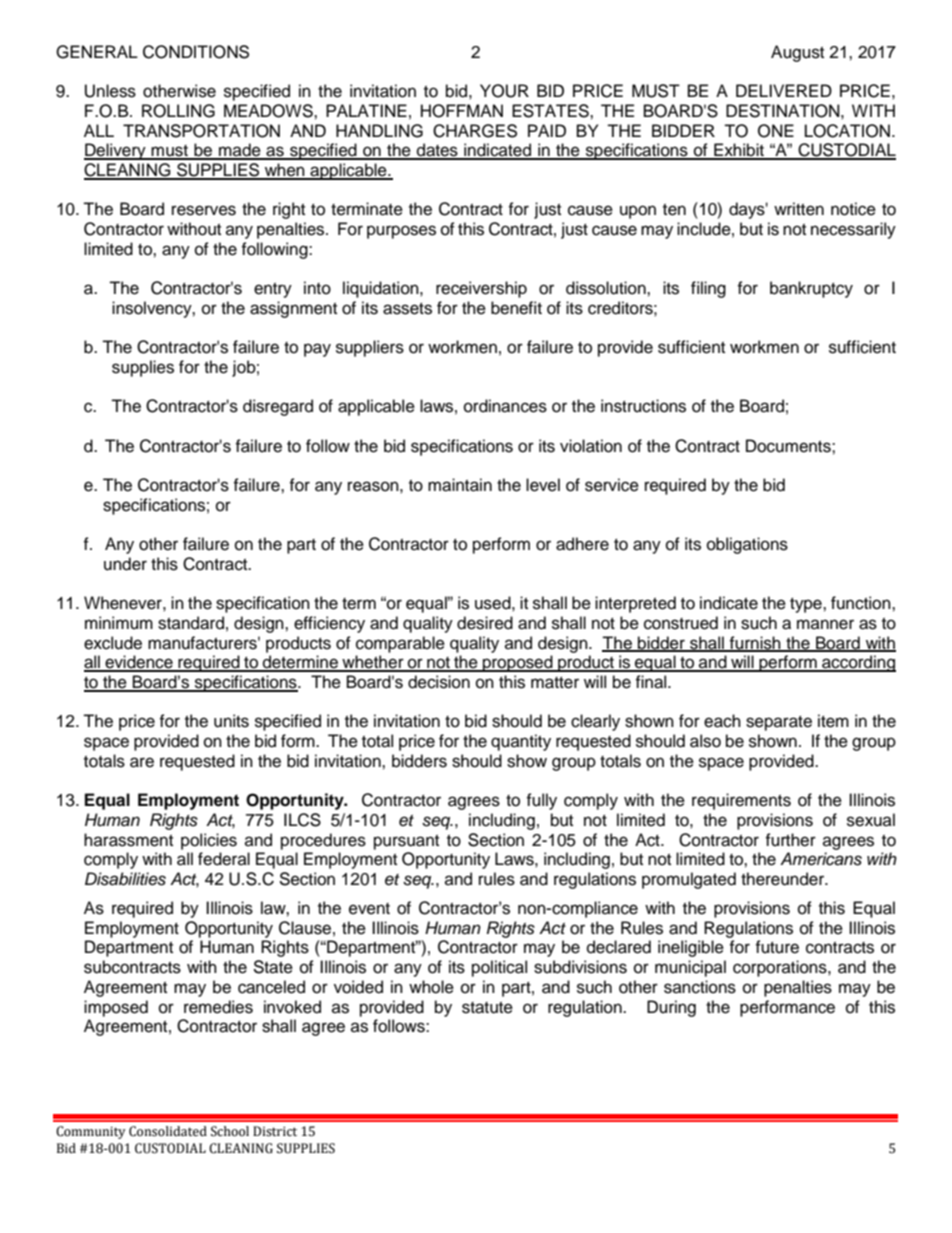 The image size is (952, 1233). I want to click on CONDITIONS, so click(196, 52).
